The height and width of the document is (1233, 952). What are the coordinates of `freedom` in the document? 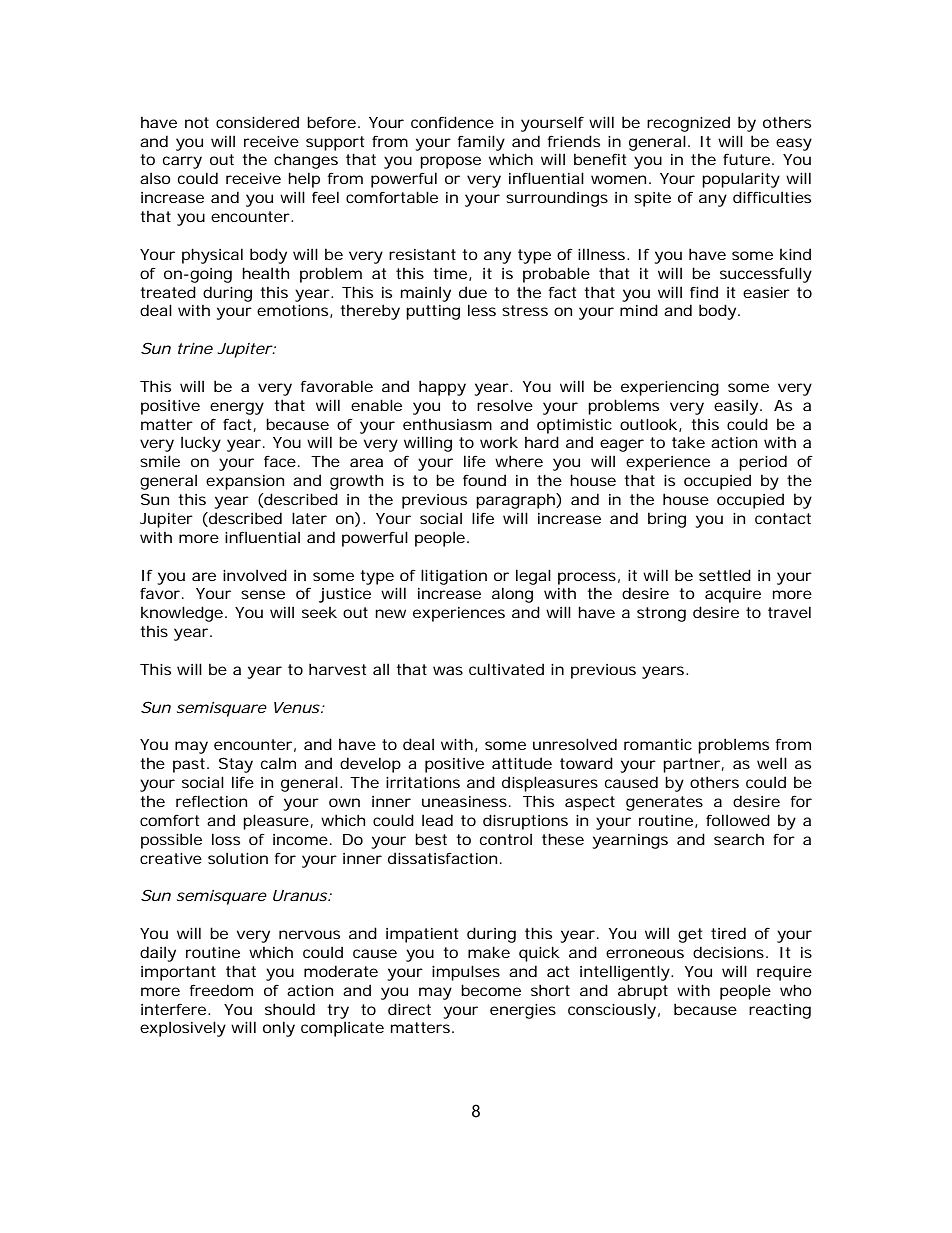 It's located at (221, 990).
